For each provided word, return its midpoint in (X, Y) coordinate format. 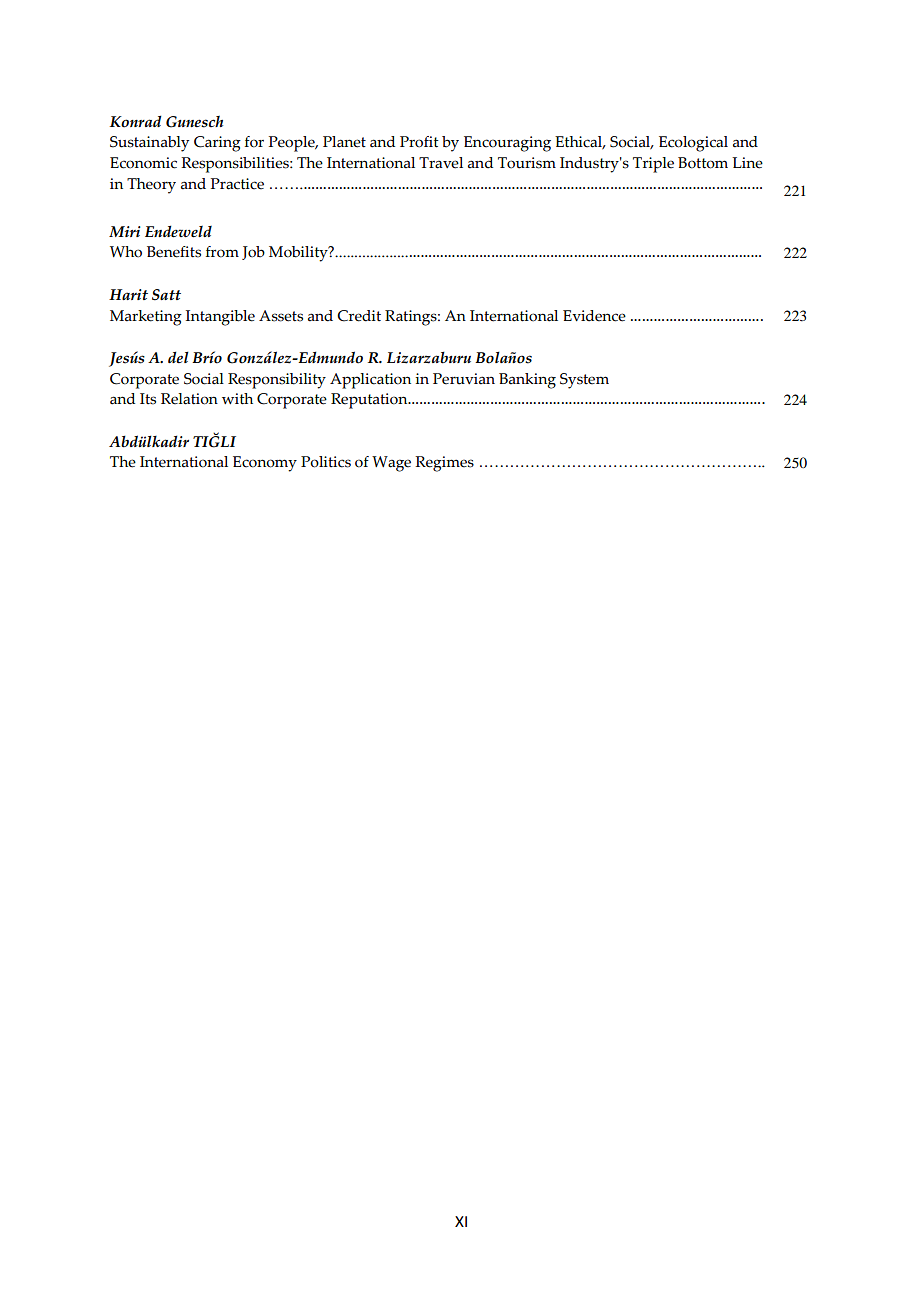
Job (253, 253)
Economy (265, 464)
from (222, 252)
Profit (419, 142)
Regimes (444, 464)
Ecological (693, 144)
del (178, 357)
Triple (653, 165)
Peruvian (464, 379)
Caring (217, 144)
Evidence (594, 316)
